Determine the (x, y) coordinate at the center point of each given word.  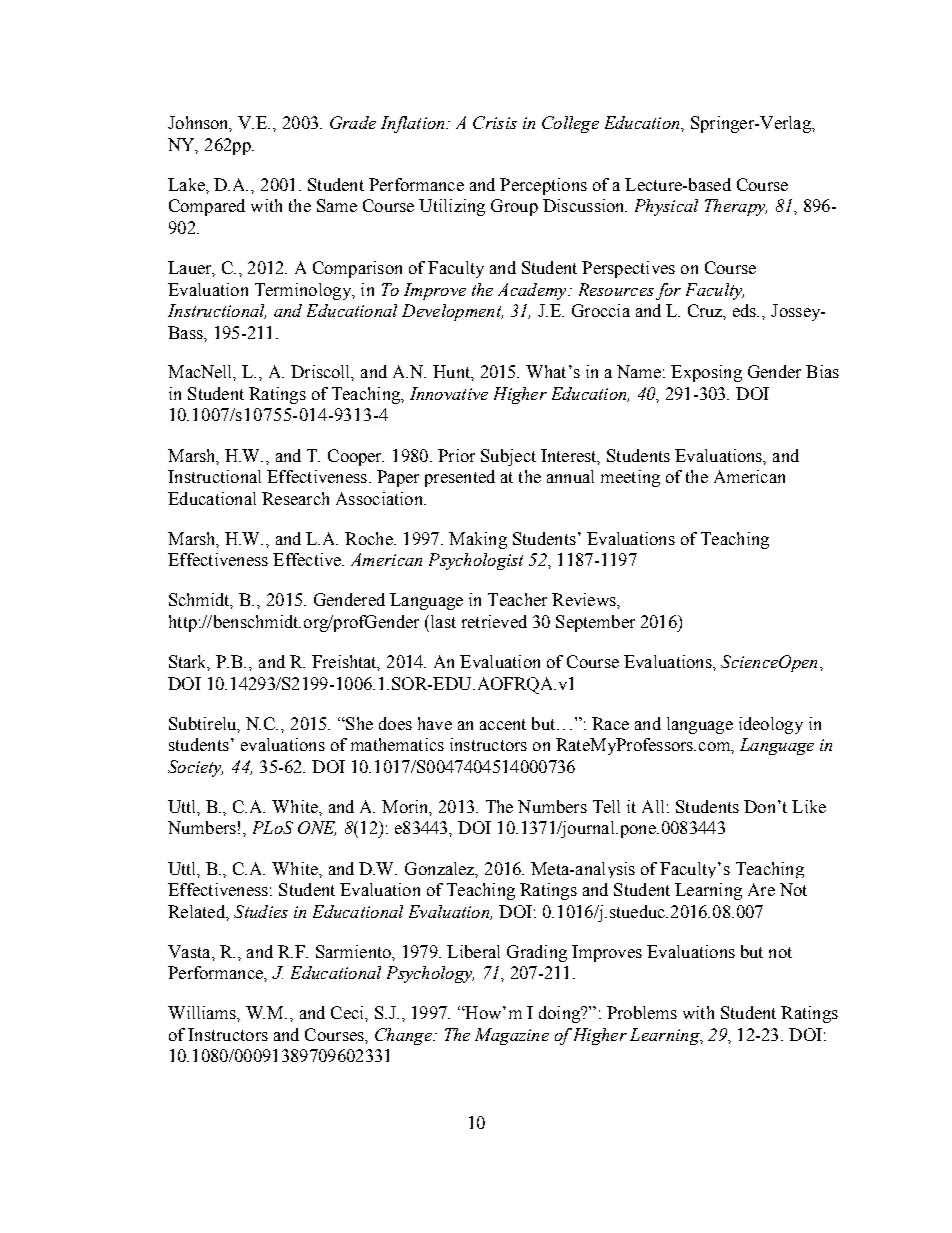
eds (746, 310)
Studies (261, 911)
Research (295, 498)
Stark (189, 663)
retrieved (494, 621)
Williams (203, 1012)
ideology (771, 725)
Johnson (200, 124)
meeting (630, 478)
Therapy (736, 207)
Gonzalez (441, 869)
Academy (533, 291)
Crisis (495, 122)
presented (460, 478)
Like (809, 806)
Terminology (304, 291)
